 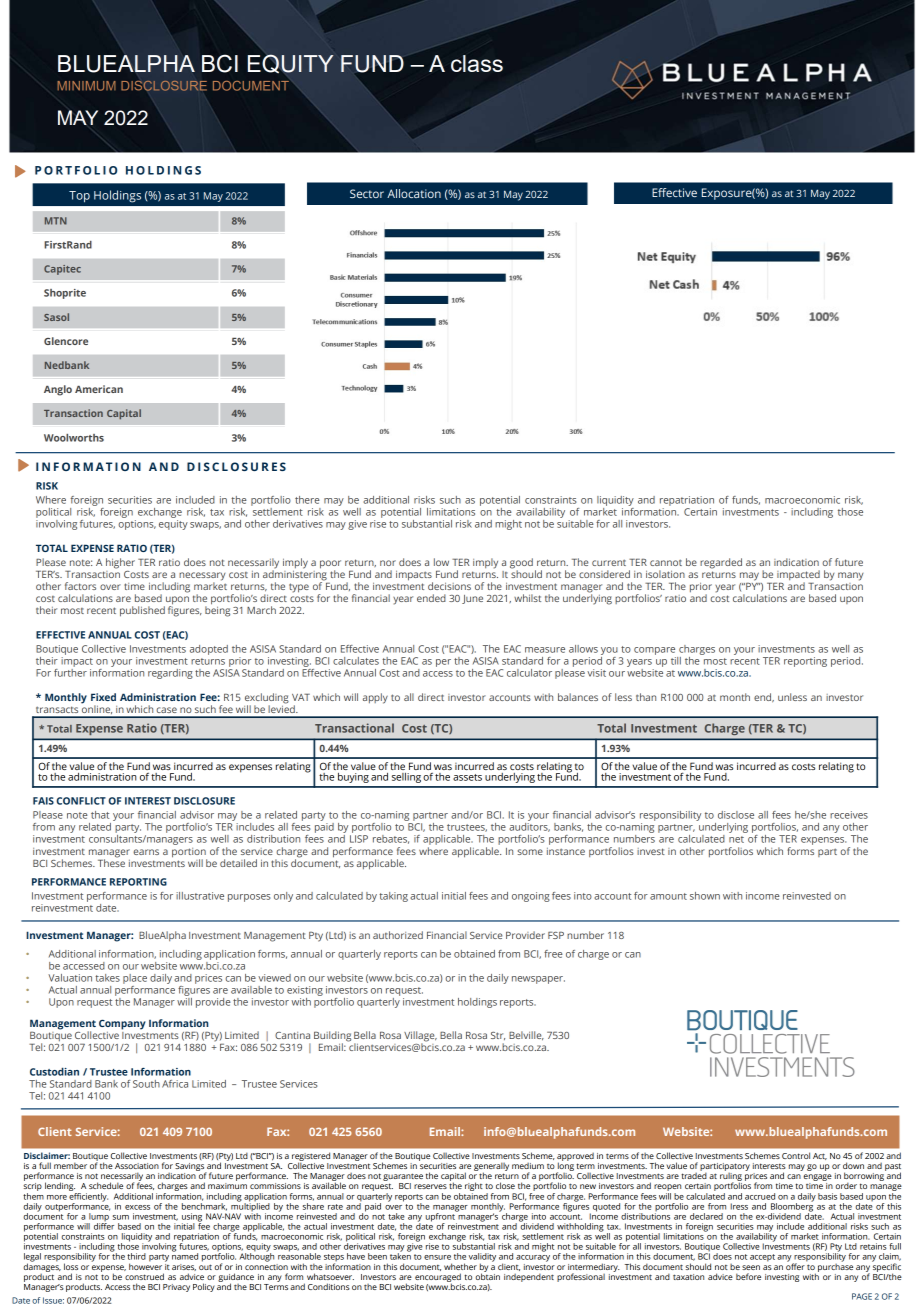 What do you see at coordinates (414, 193) in the document?
I see `Allocation` at bounding box center [414, 193].
